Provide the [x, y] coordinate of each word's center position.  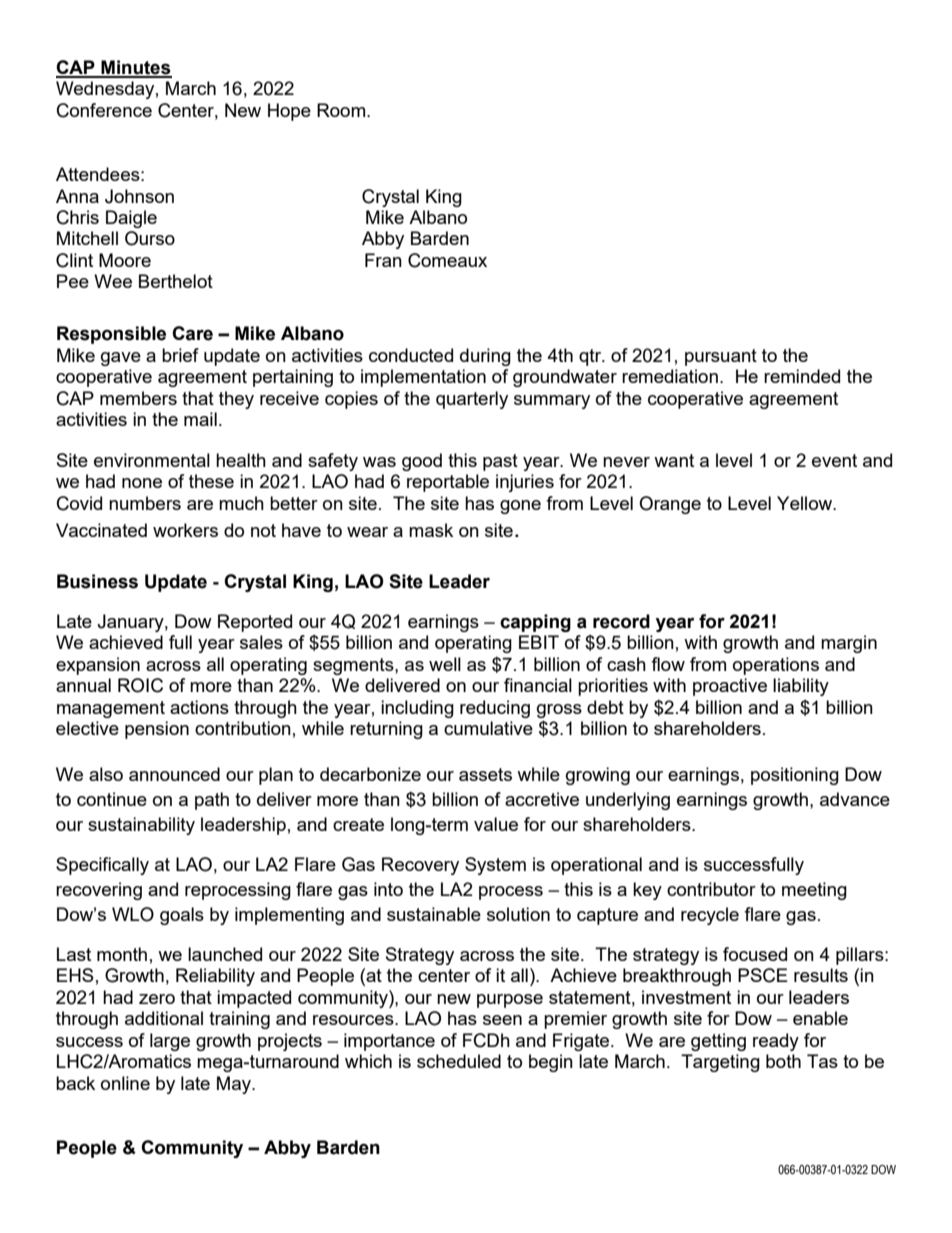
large [170, 1042]
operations [776, 666]
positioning [795, 776]
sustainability [141, 826]
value [496, 824]
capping [535, 623]
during [485, 357]
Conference [104, 110]
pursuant [721, 357]
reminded [802, 376]
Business [97, 581]
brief [180, 355]
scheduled [459, 1061]
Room [342, 110]
